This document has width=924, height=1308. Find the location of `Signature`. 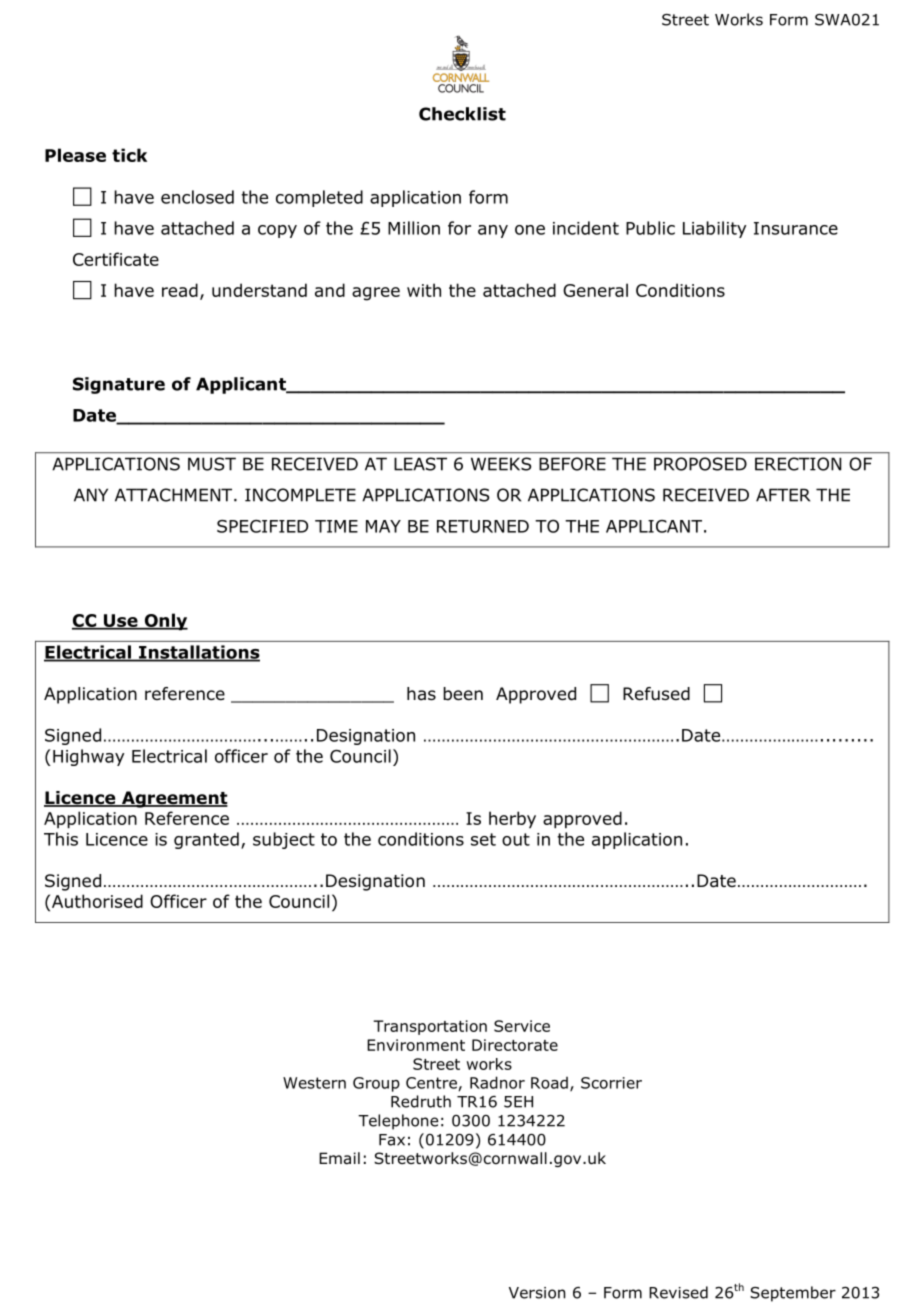

Signature is located at coordinates (119, 385).
